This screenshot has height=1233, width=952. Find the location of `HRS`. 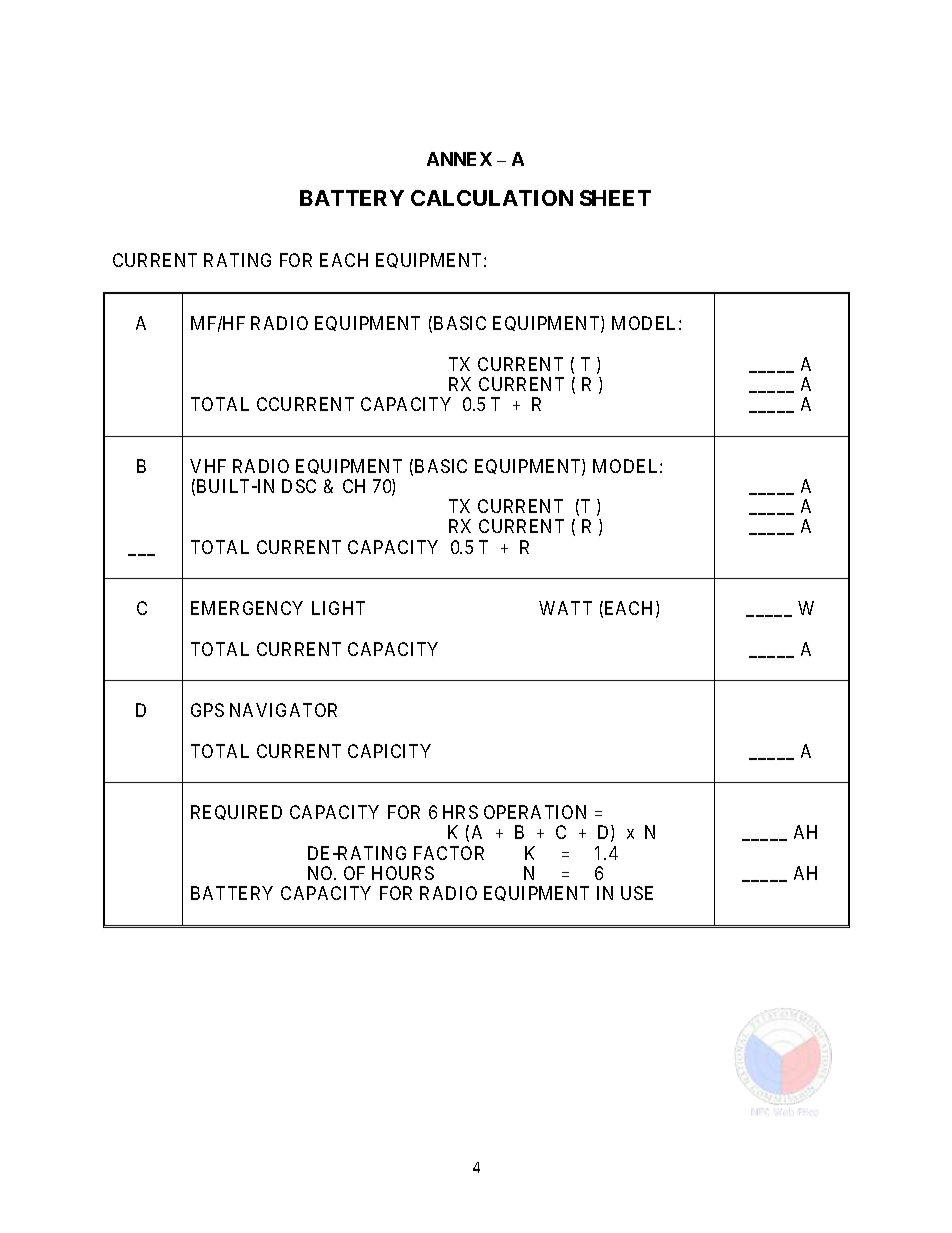

HRS is located at coordinates (460, 812).
